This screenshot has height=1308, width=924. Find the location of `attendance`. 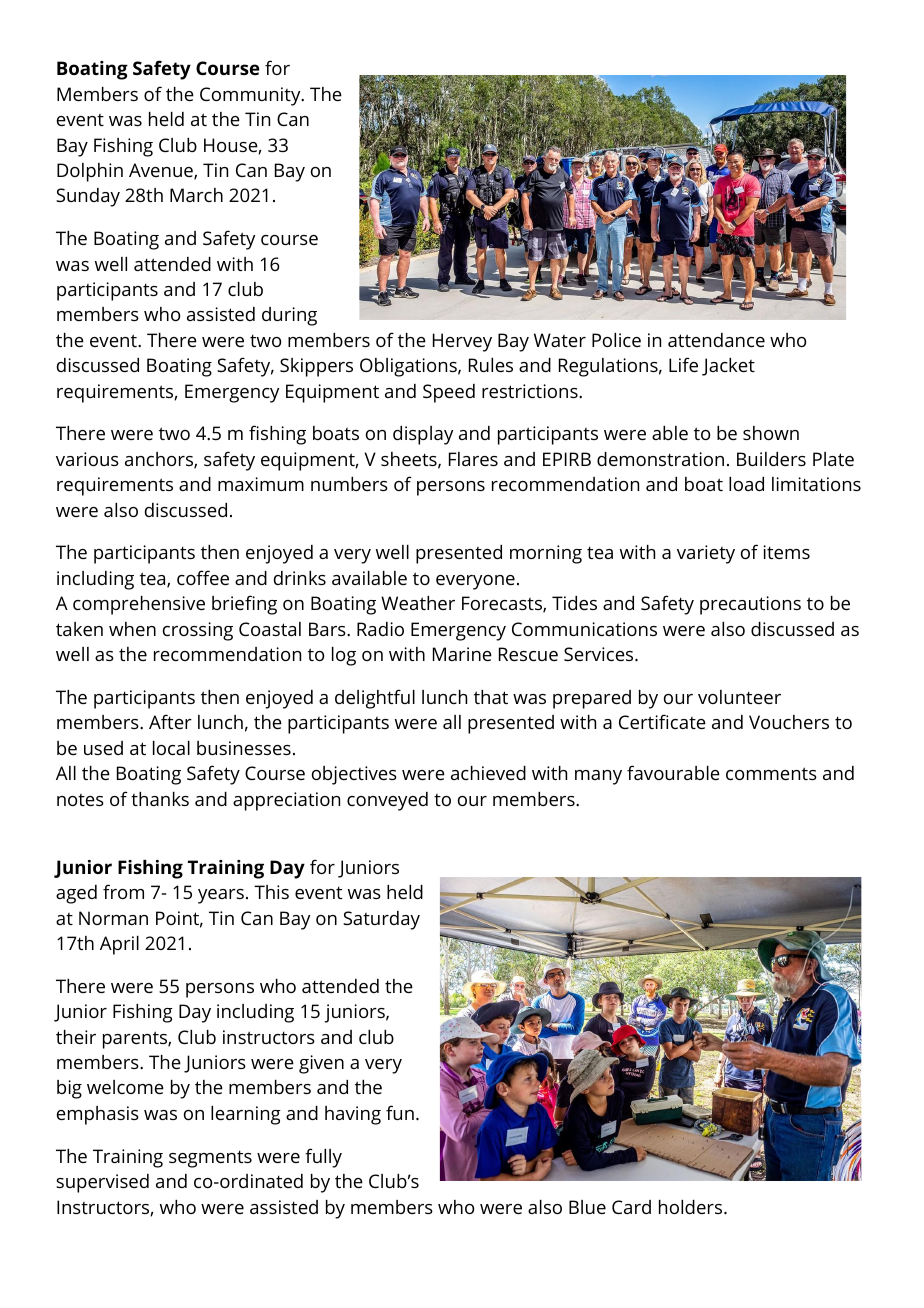

attendance is located at coordinates (716, 340).
